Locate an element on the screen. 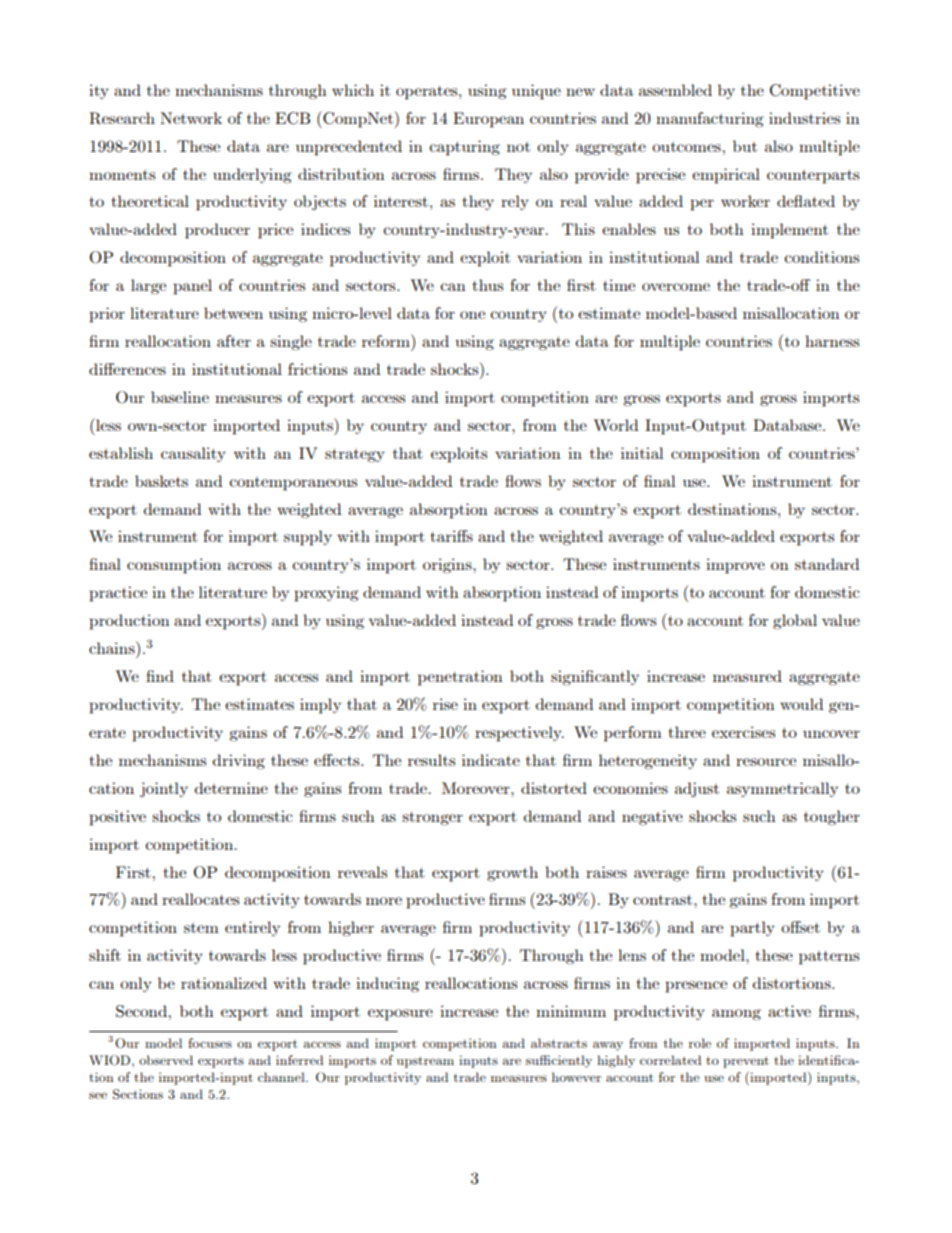 Image resolution: width=952 pixels, height=1233 pixels. upstream is located at coordinates (425, 1062).
